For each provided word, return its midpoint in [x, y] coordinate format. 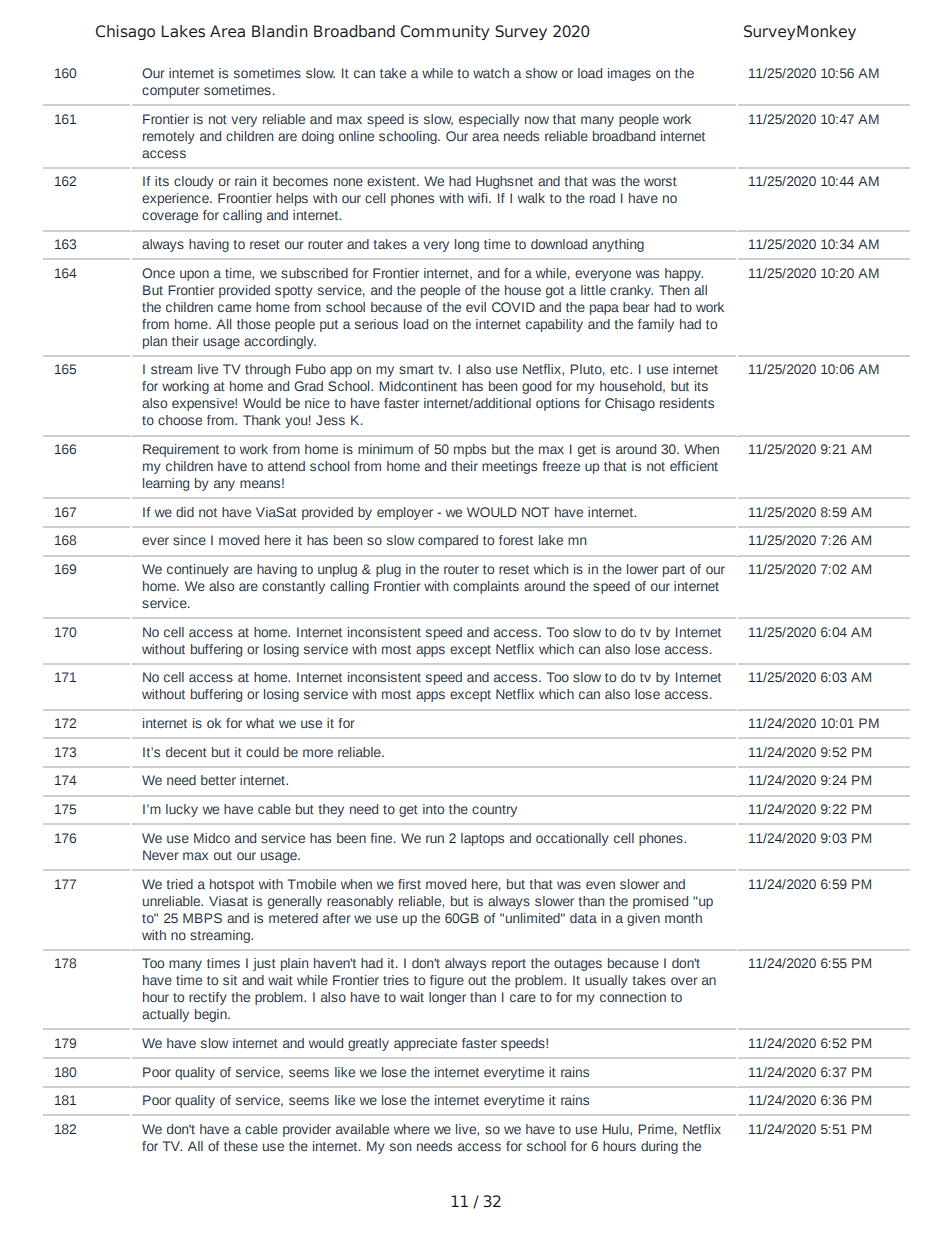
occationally [572, 839]
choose [180, 420]
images [629, 74]
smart [416, 369]
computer [170, 92]
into [433, 809]
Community [445, 32]
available [362, 1129]
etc [620, 369]
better [218, 780]
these [241, 1146]
